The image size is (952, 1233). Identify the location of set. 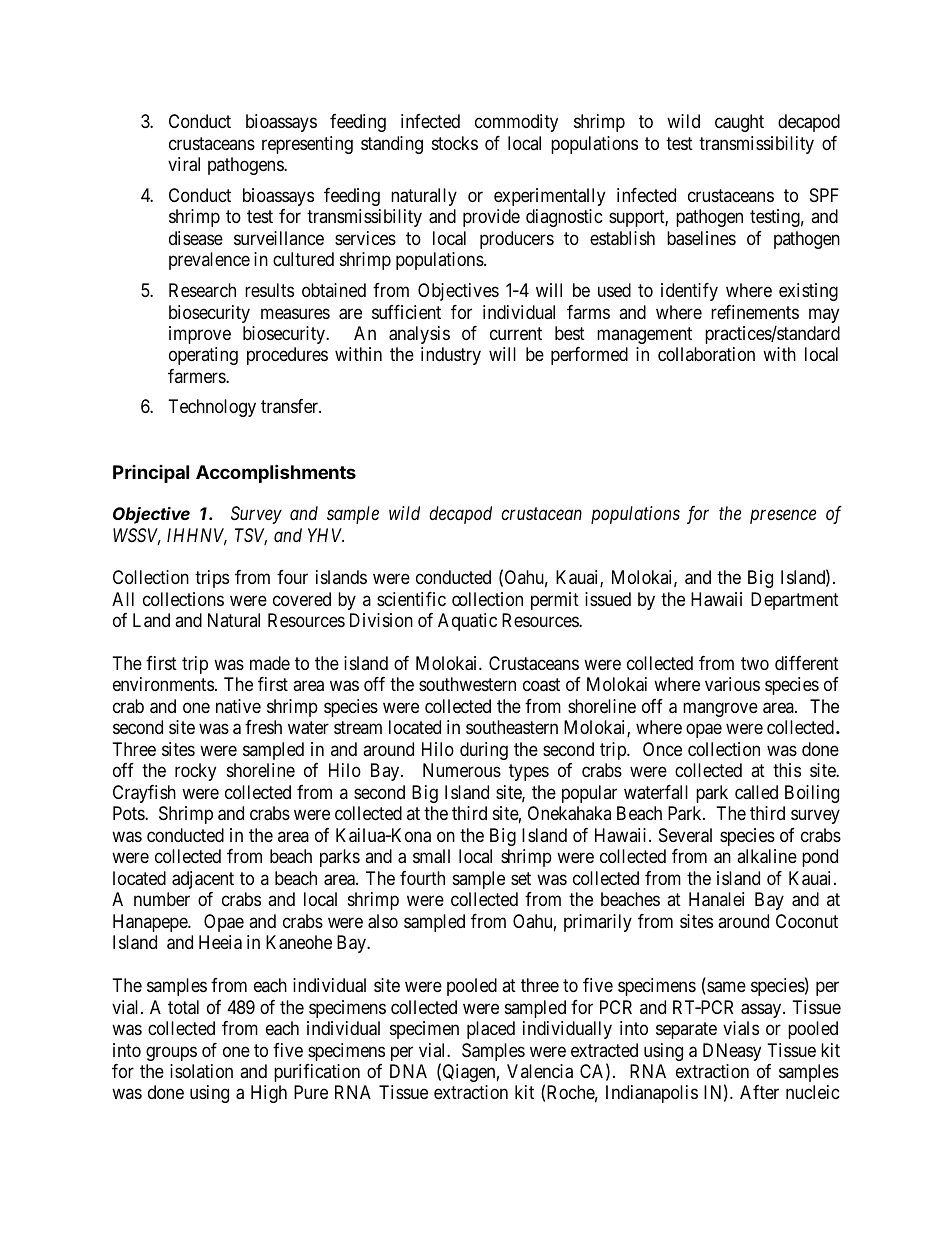
(521, 878).
